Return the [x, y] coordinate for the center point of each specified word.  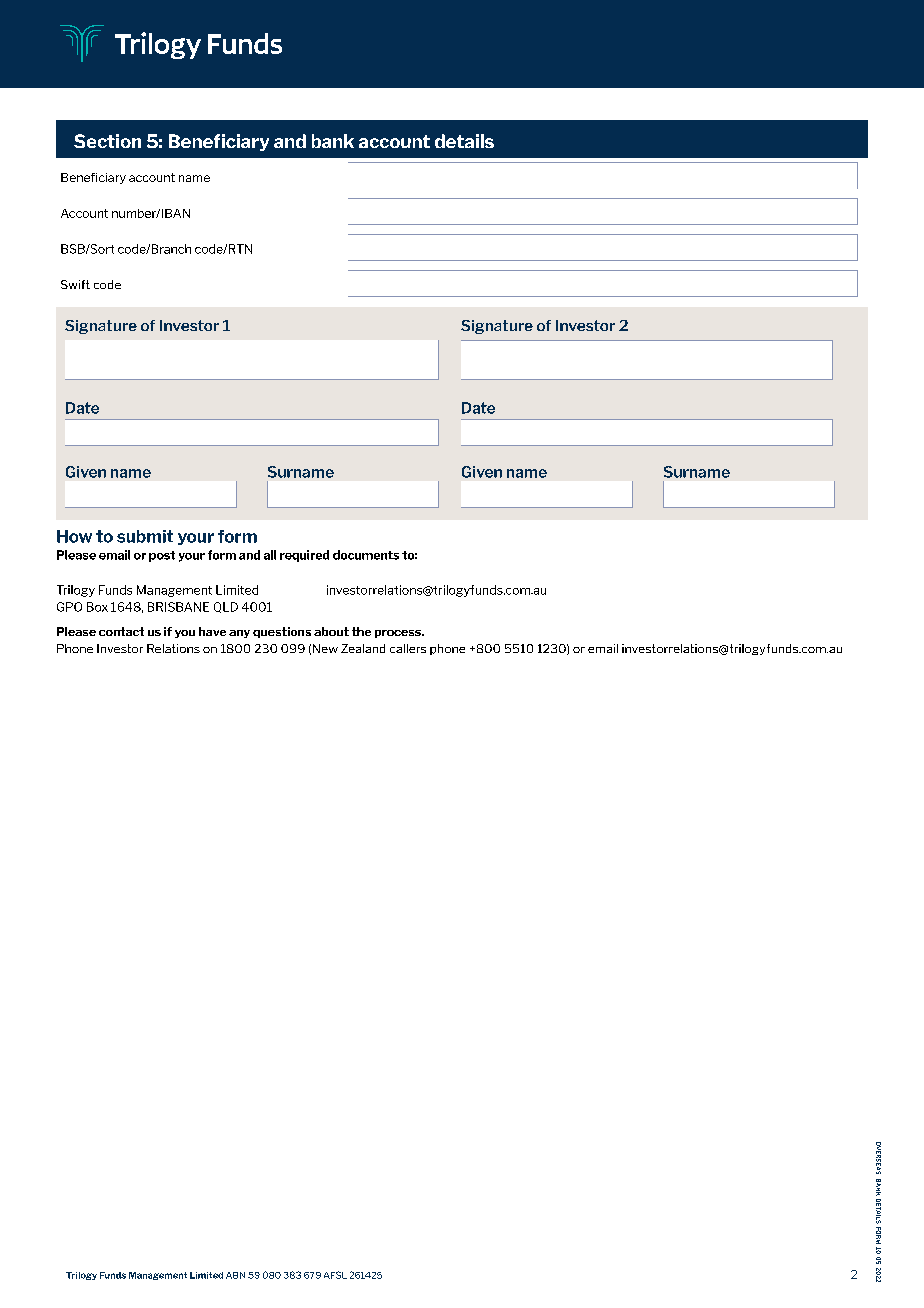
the [361, 631]
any [239, 634]
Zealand [363, 648]
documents [366, 555]
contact [121, 631]
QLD [226, 607]
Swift [75, 284]
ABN [235, 1275]
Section [107, 141]
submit [145, 536]
